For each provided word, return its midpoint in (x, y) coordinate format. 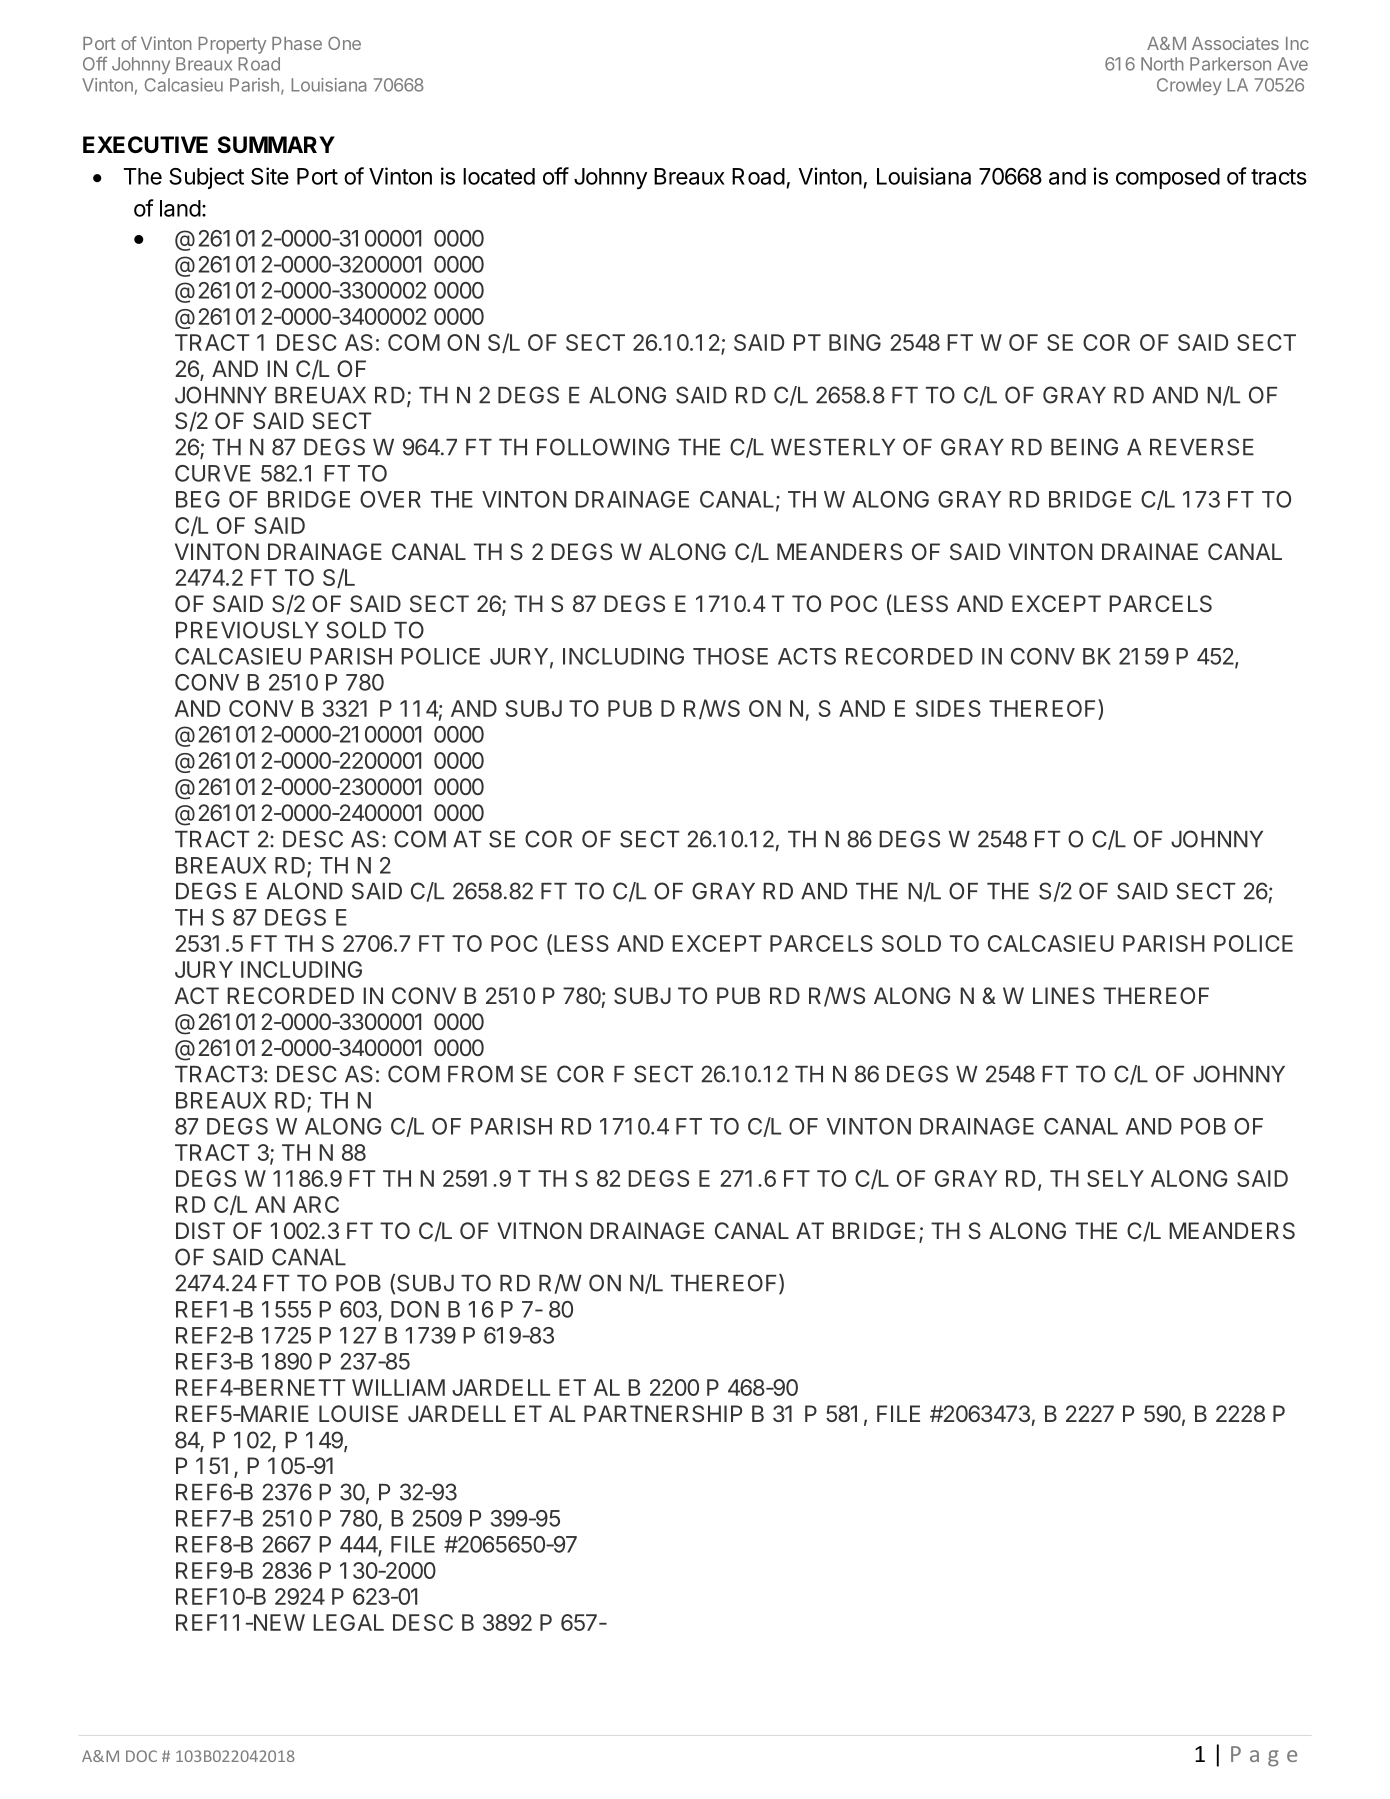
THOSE (730, 656)
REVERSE (1202, 447)
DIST (200, 1231)
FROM (480, 1074)
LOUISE (358, 1414)
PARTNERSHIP (663, 1414)
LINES (1064, 996)
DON (415, 1309)
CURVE (213, 473)
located (499, 176)
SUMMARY (276, 145)
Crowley (1189, 86)
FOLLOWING (603, 447)
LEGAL (348, 1622)
